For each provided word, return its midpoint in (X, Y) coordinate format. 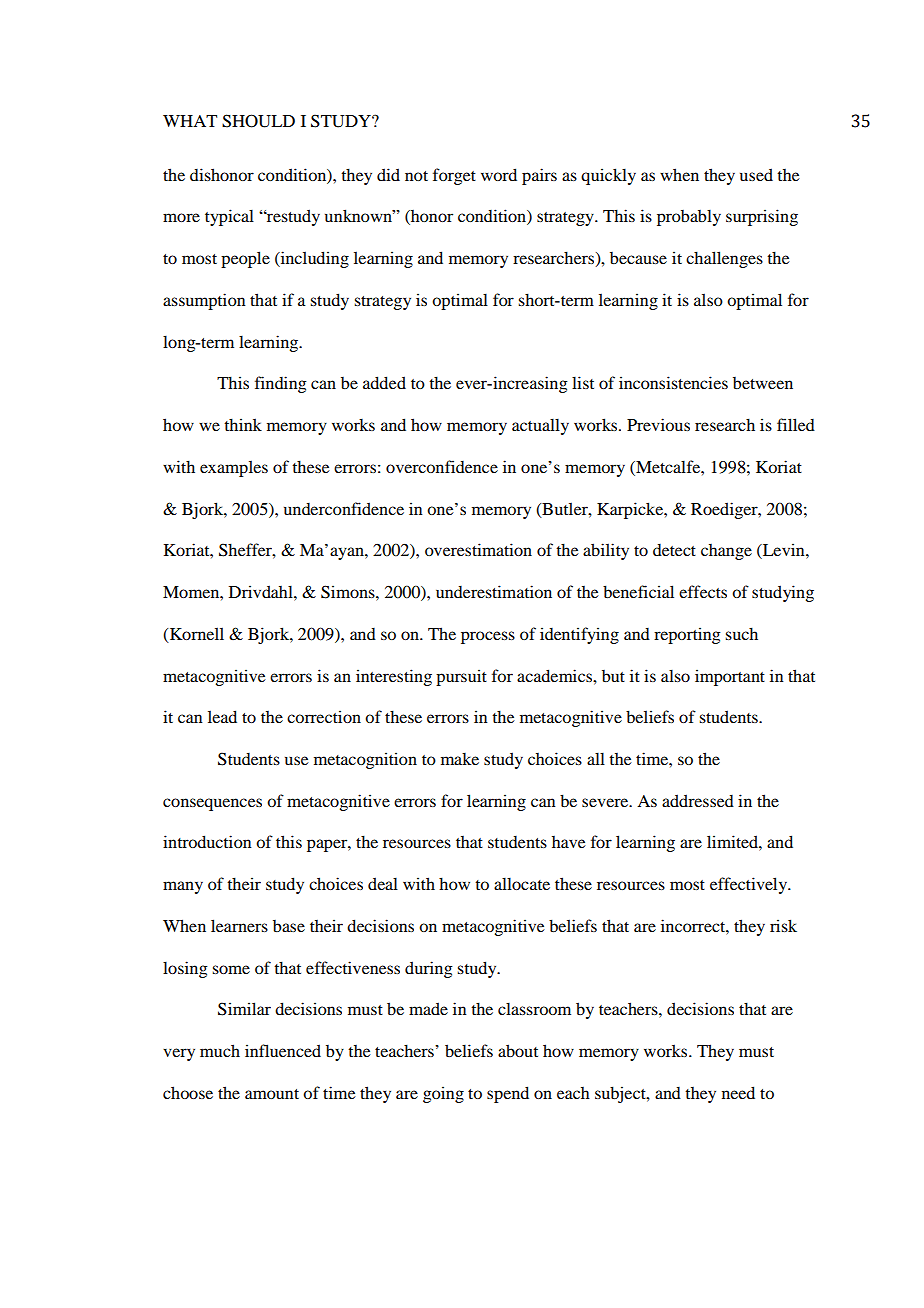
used (756, 174)
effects (703, 591)
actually (540, 426)
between (763, 383)
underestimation (494, 591)
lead (222, 716)
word (499, 174)
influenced (283, 1050)
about (518, 1050)
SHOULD (258, 121)
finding (281, 384)
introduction (207, 841)
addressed (698, 800)
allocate (522, 883)
